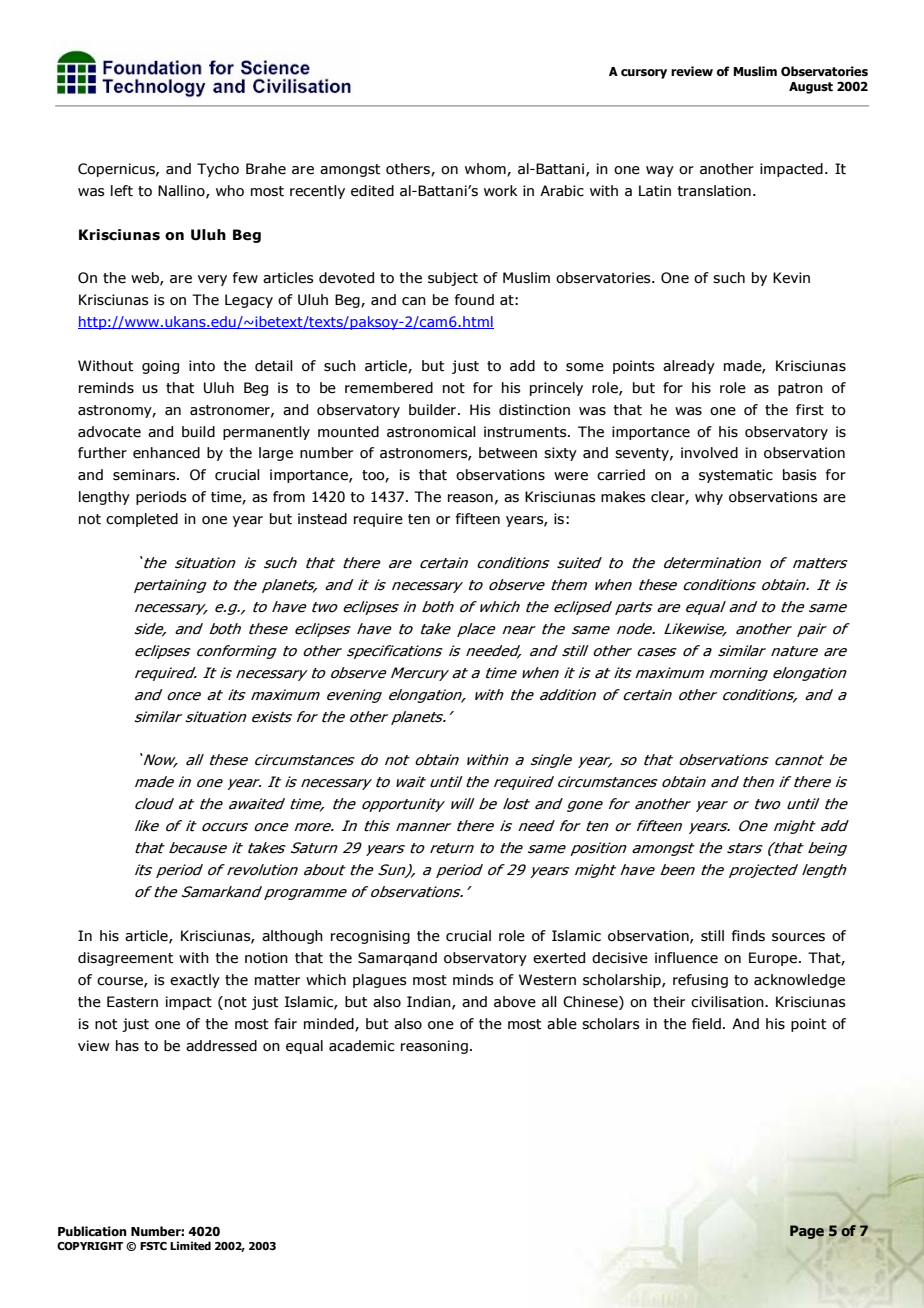  Describe the element at coordinates (190, 1245) in the screenshot. I see `Limited` at that location.
